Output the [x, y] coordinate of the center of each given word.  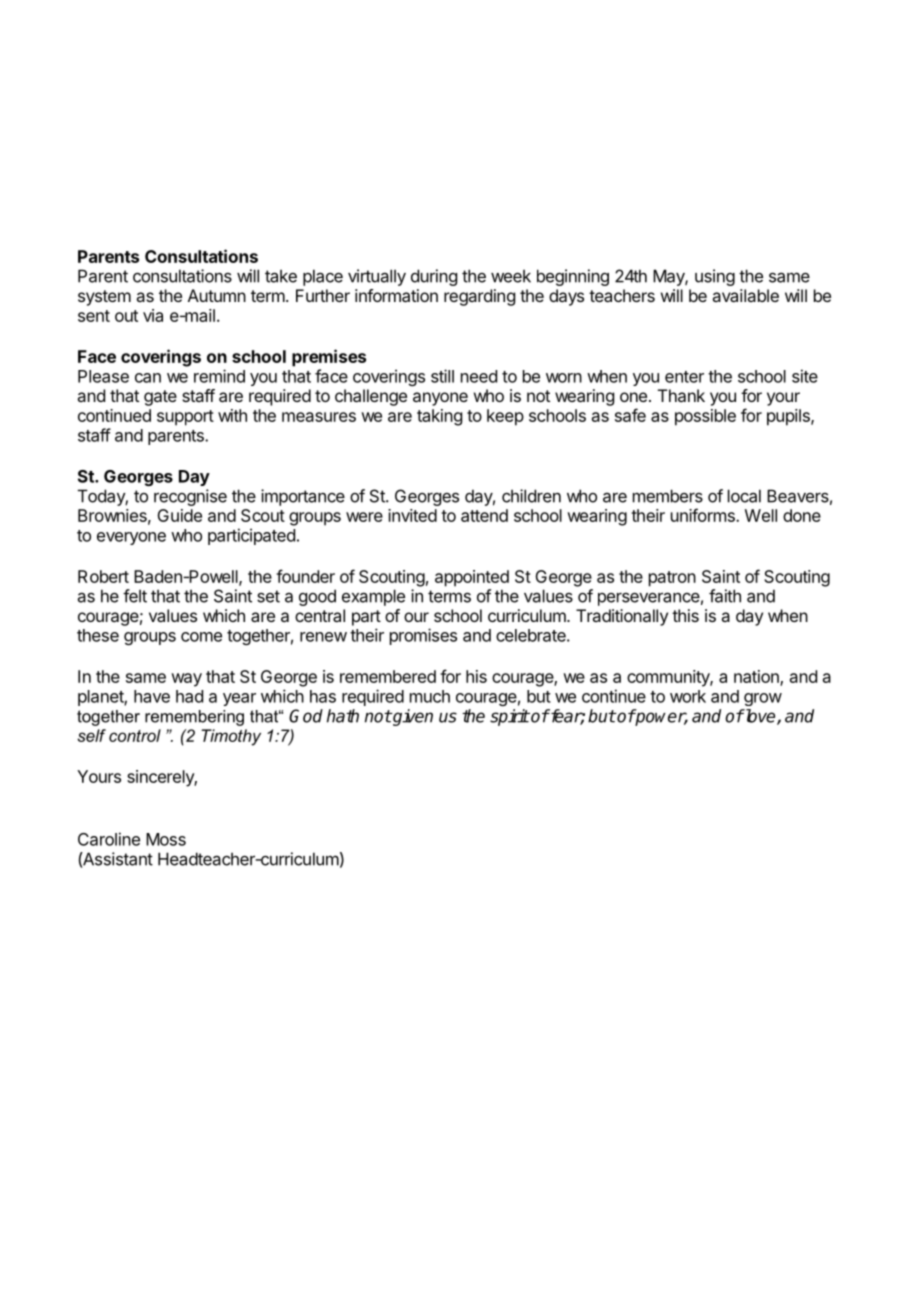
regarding [479, 297]
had [189, 696]
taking [439, 417]
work [688, 696]
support [185, 418]
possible [705, 417]
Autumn [217, 295]
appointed [472, 578]
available [745, 295]
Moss [166, 839]
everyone [131, 538]
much [430, 696]
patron [672, 579]
